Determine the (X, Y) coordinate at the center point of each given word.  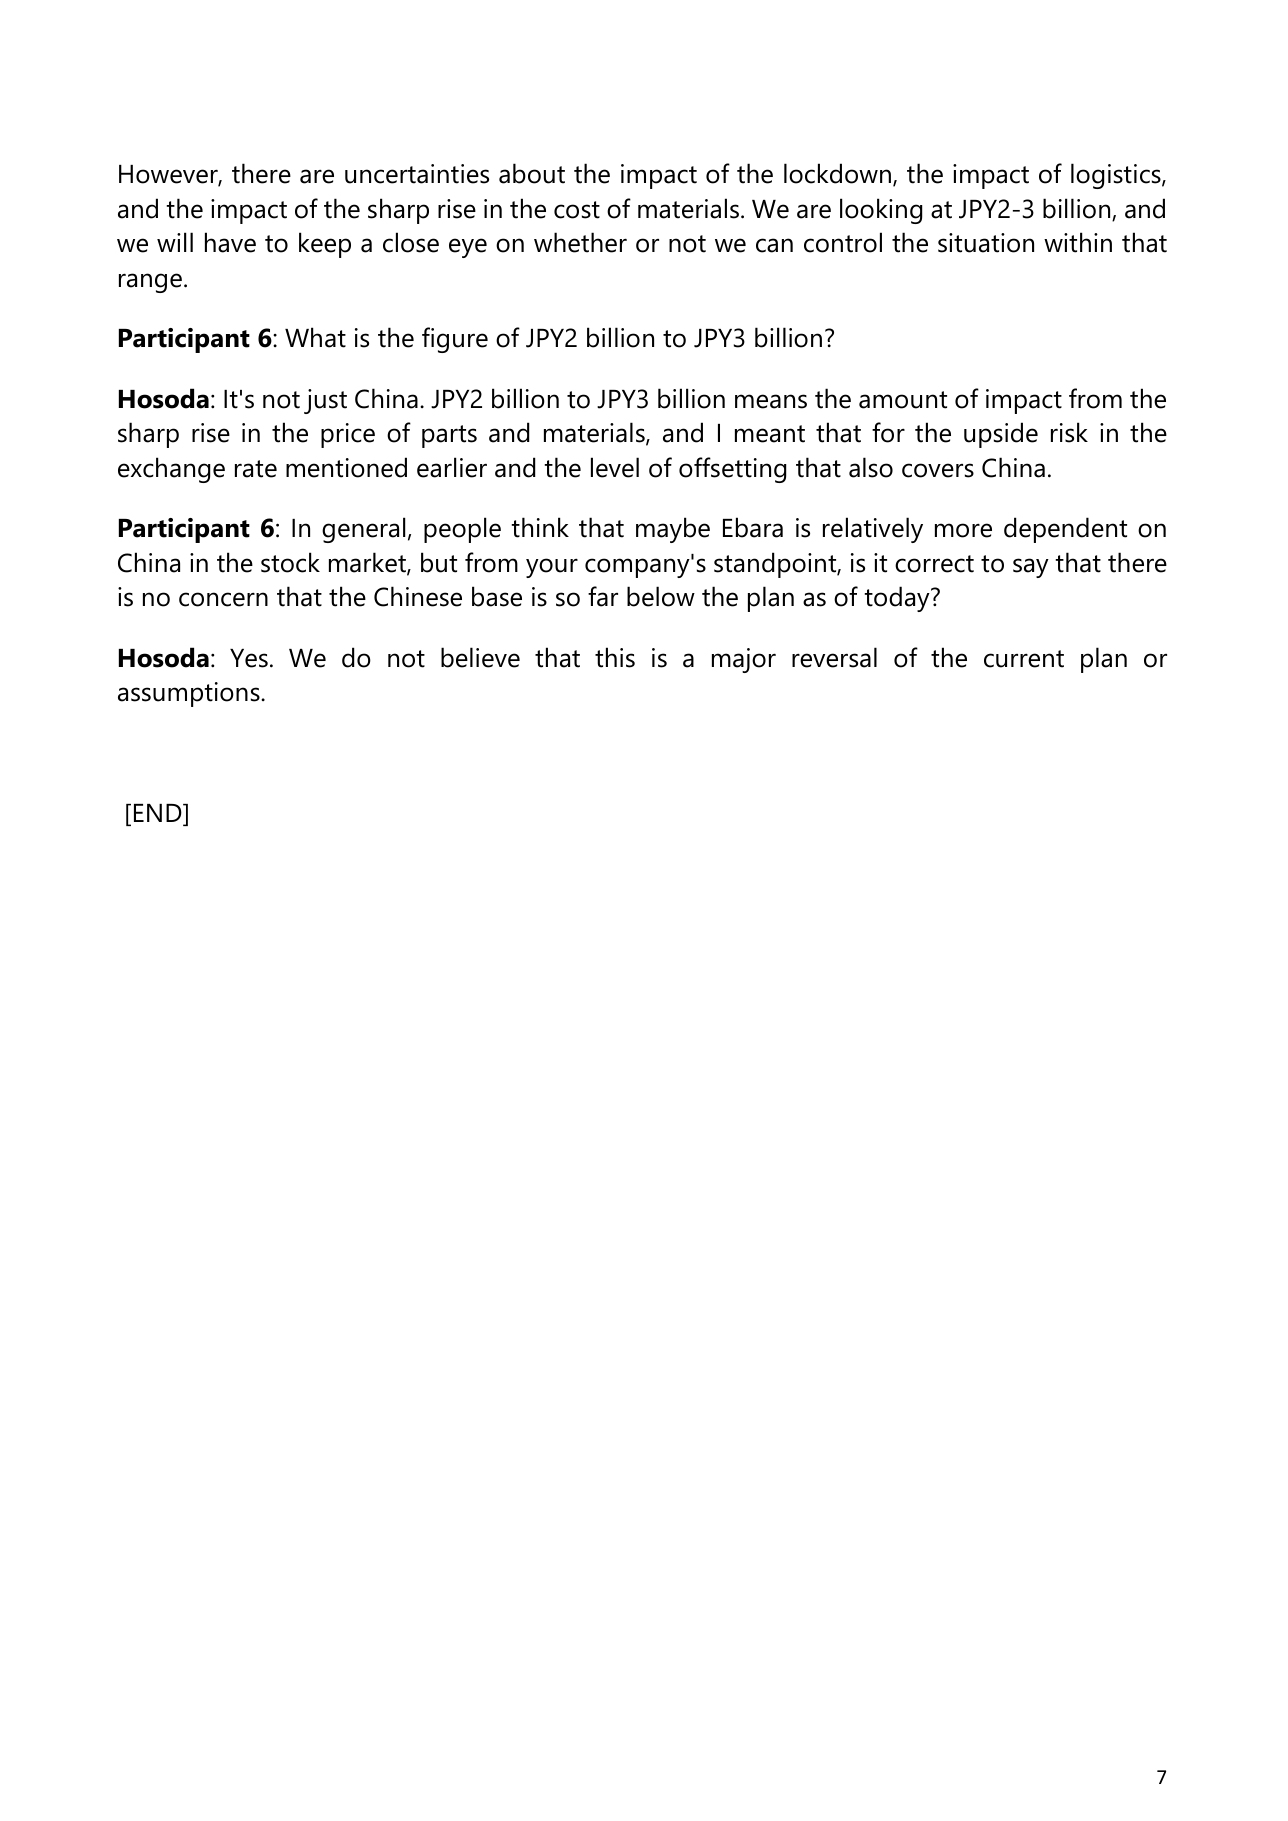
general (363, 530)
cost (577, 210)
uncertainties (417, 174)
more (963, 530)
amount (903, 400)
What (315, 337)
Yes (249, 658)
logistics (1117, 176)
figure (455, 340)
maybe (673, 530)
